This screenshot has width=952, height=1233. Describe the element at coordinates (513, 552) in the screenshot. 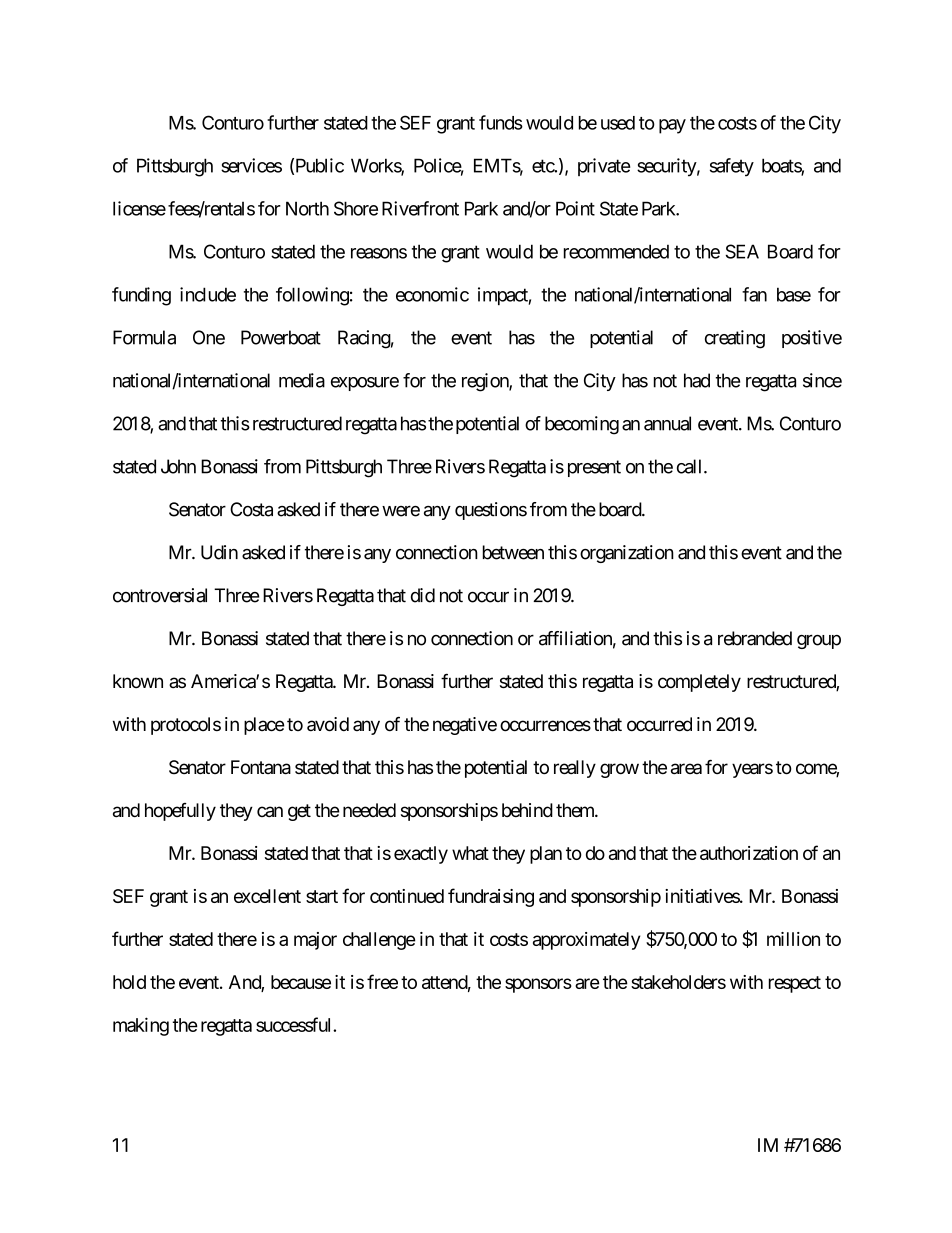

I see `between` at that location.
